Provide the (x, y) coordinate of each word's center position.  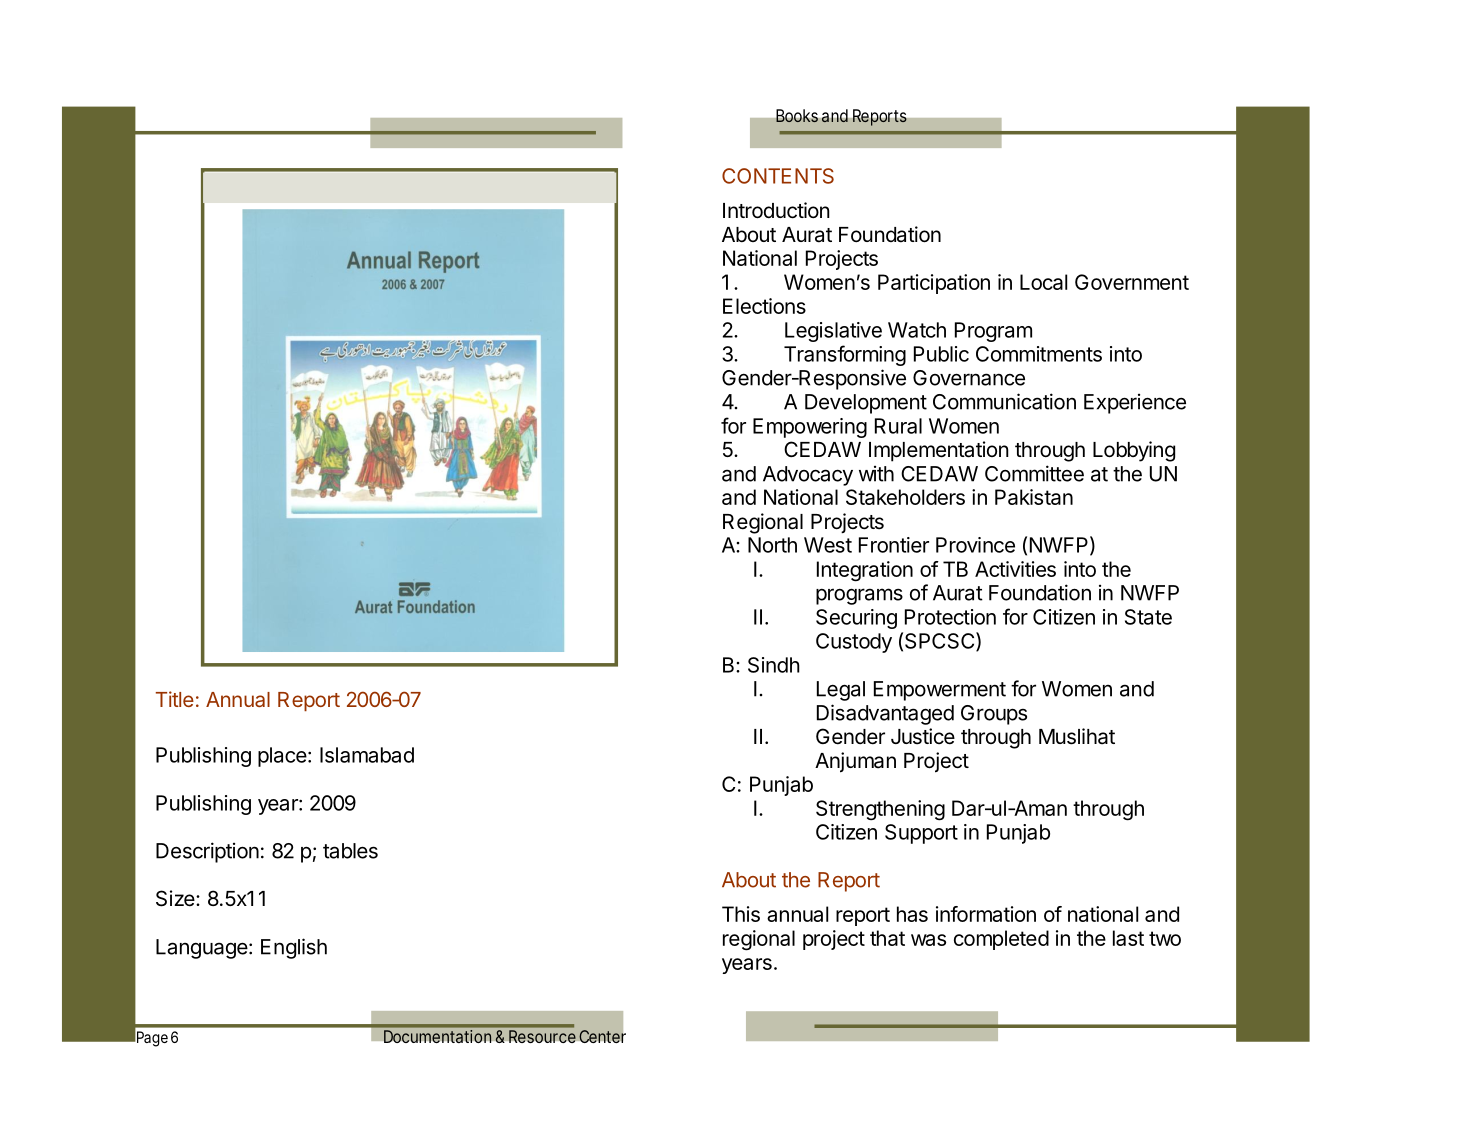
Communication (1004, 401)
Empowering (810, 428)
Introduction (776, 210)
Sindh (774, 665)
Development (866, 404)
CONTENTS (778, 176)
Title (175, 699)
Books (797, 116)
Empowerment (940, 691)
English (294, 948)
